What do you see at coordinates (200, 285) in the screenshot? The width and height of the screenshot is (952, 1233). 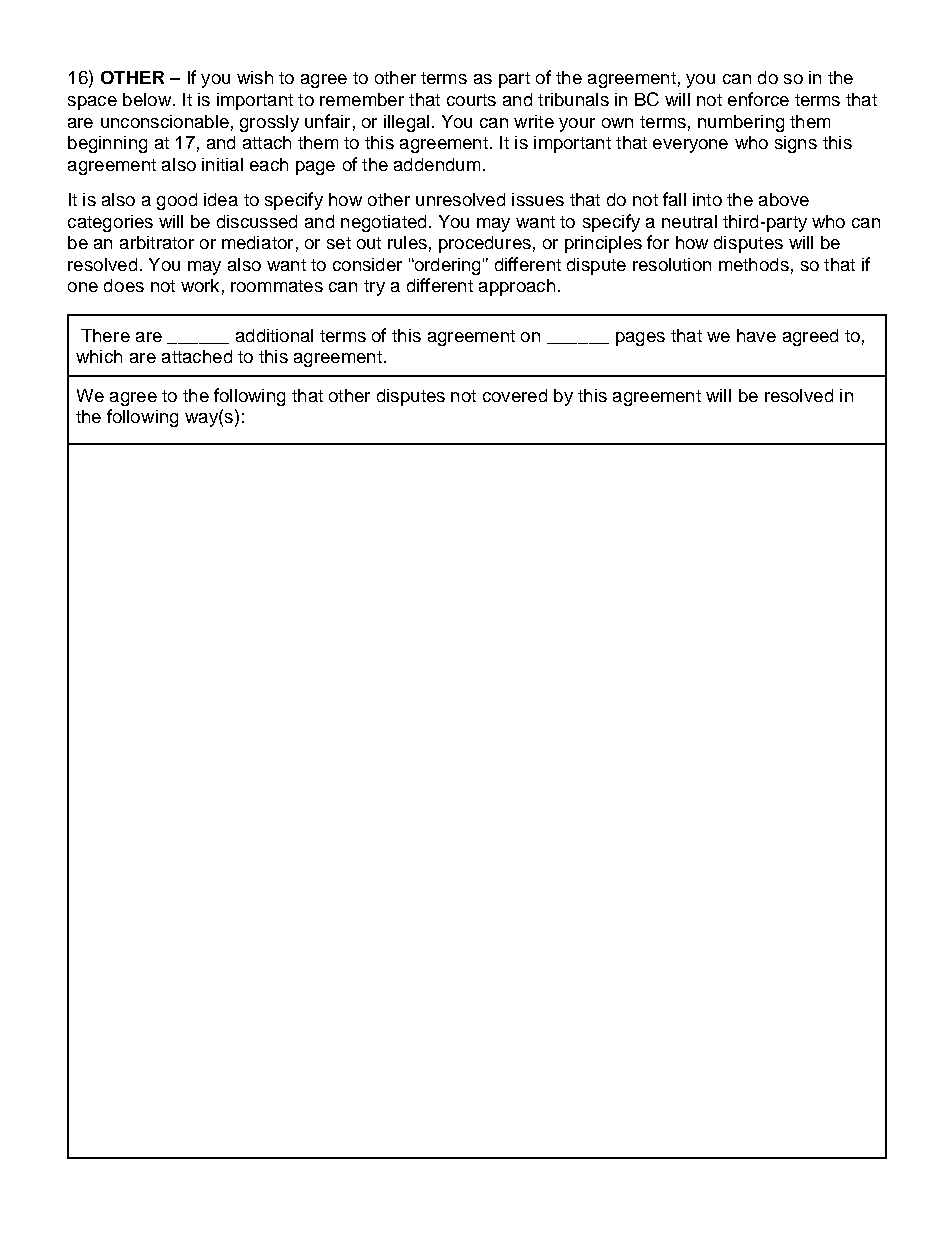 I see `work` at bounding box center [200, 285].
